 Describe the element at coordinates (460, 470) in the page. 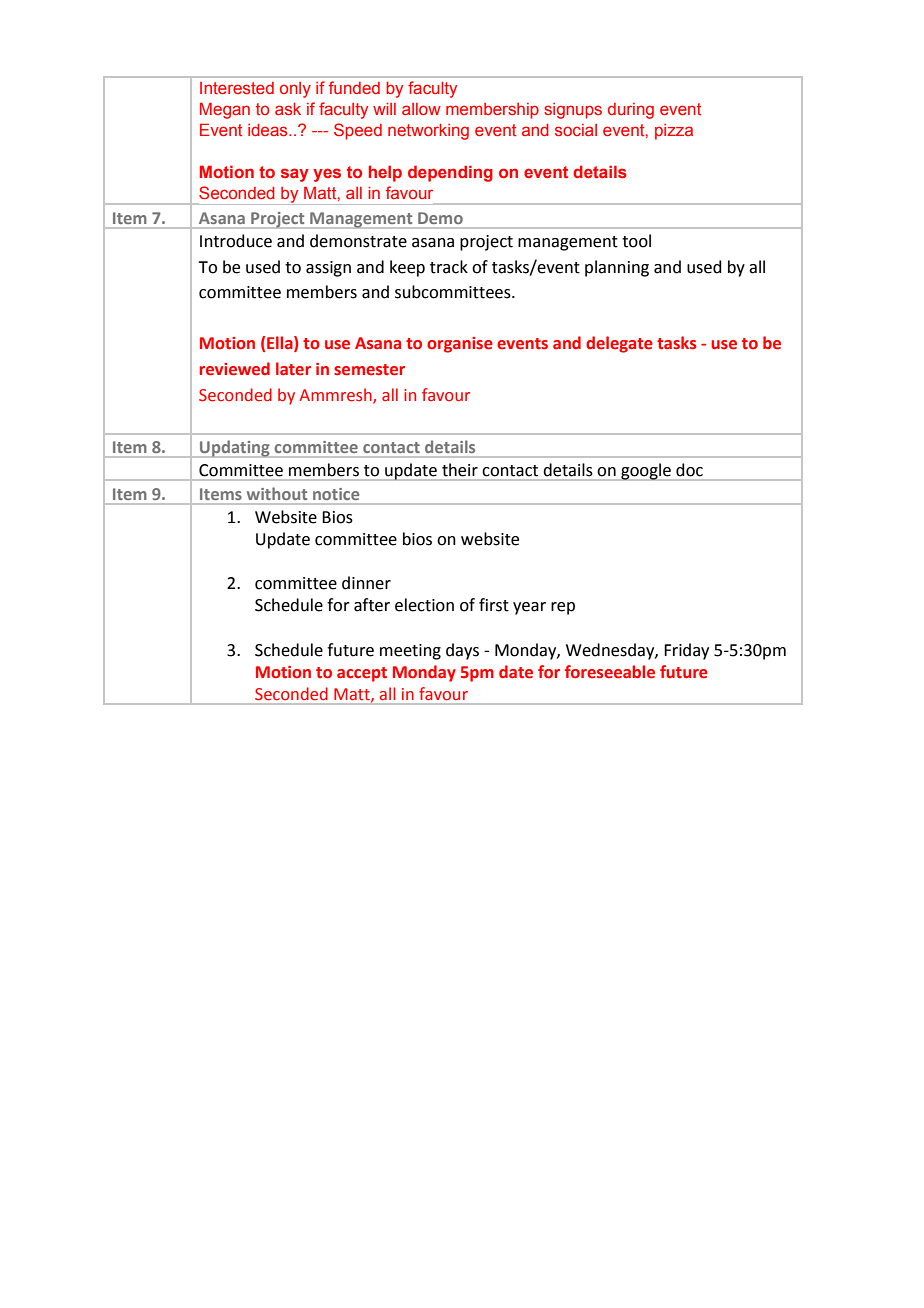

I see `their` at that location.
